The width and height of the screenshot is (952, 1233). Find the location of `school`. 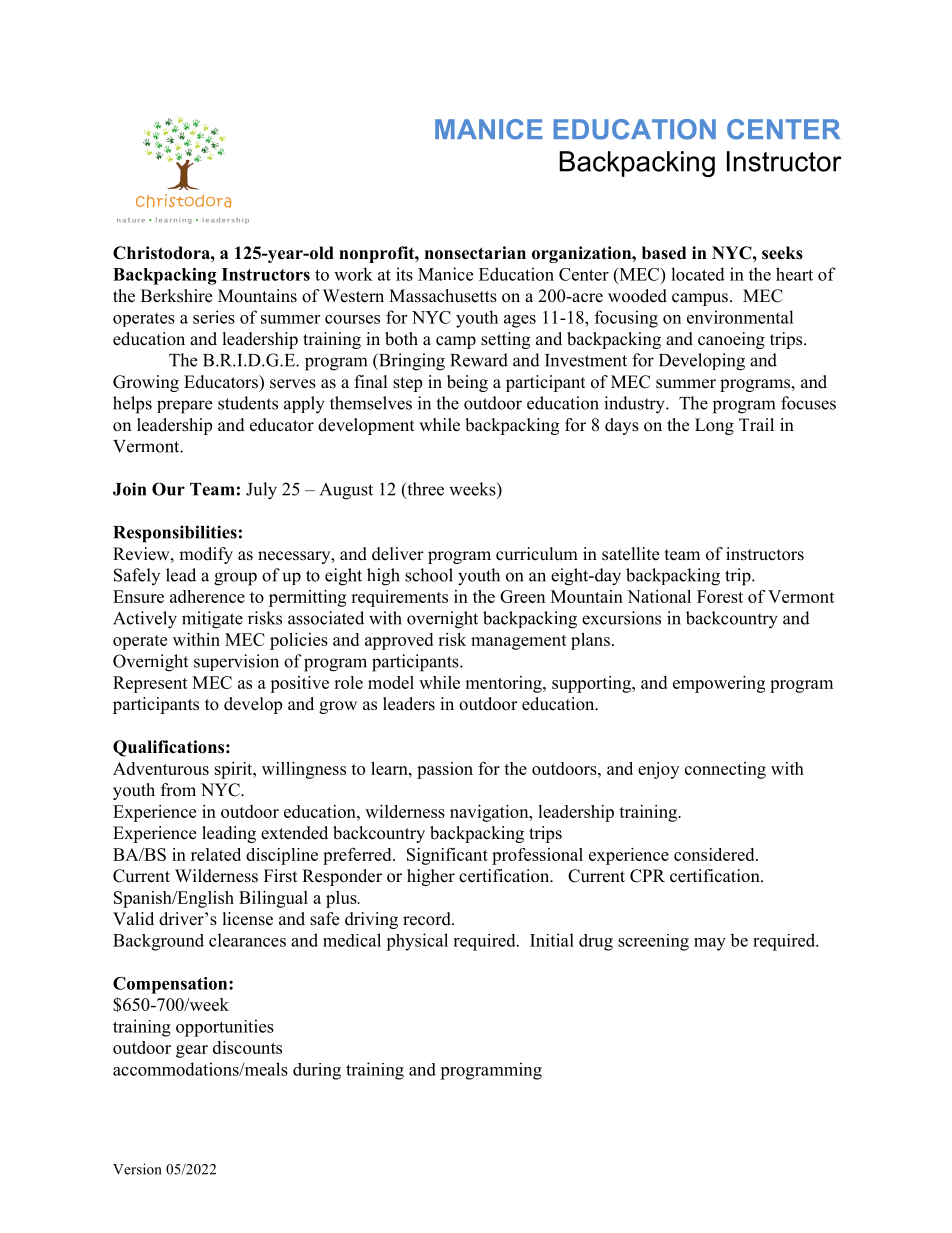

school is located at coordinates (429, 575).
